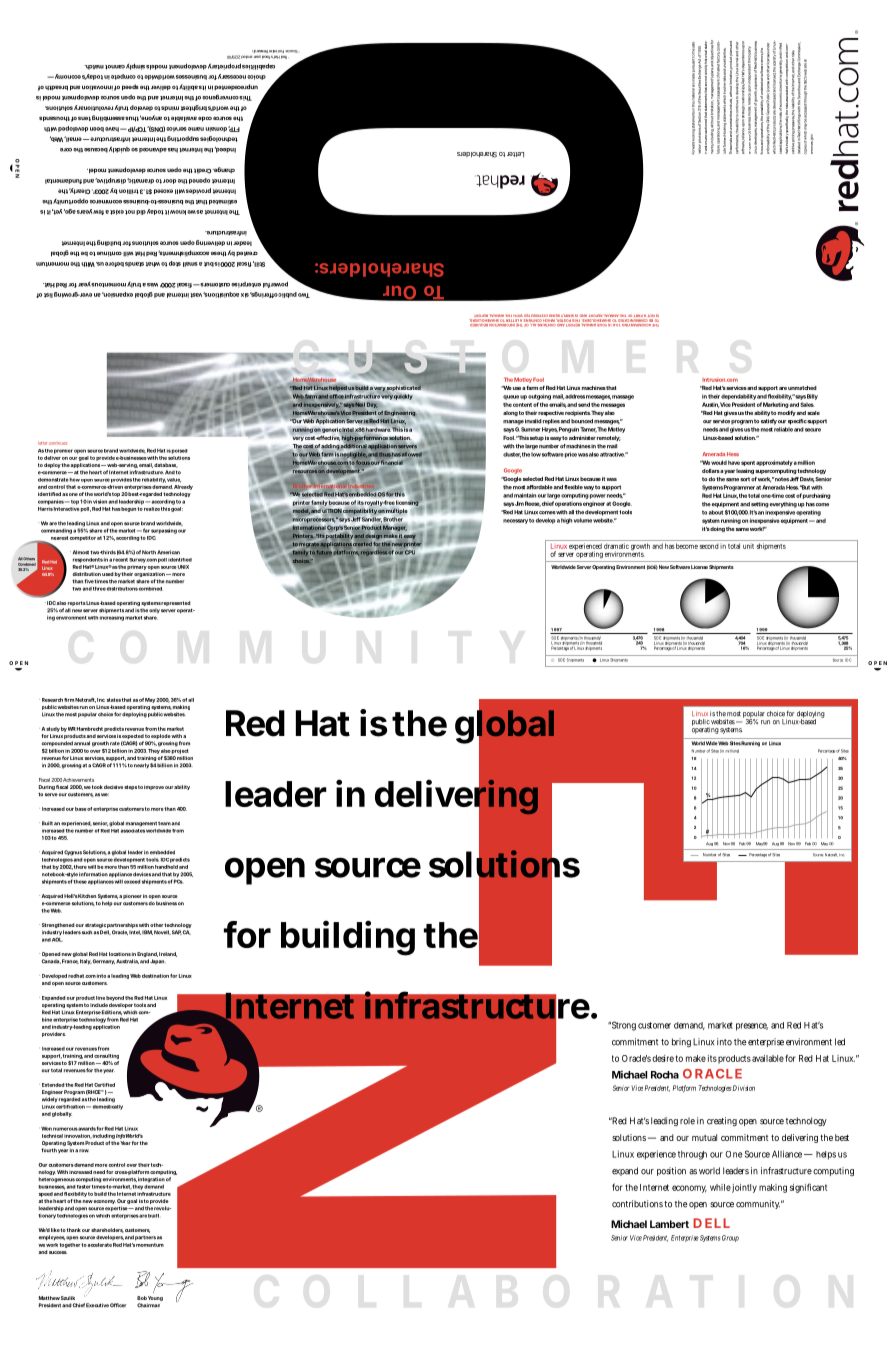 The image size is (896, 1345). Describe the element at coordinates (69, 700) in the page. I see `firm` at that location.
